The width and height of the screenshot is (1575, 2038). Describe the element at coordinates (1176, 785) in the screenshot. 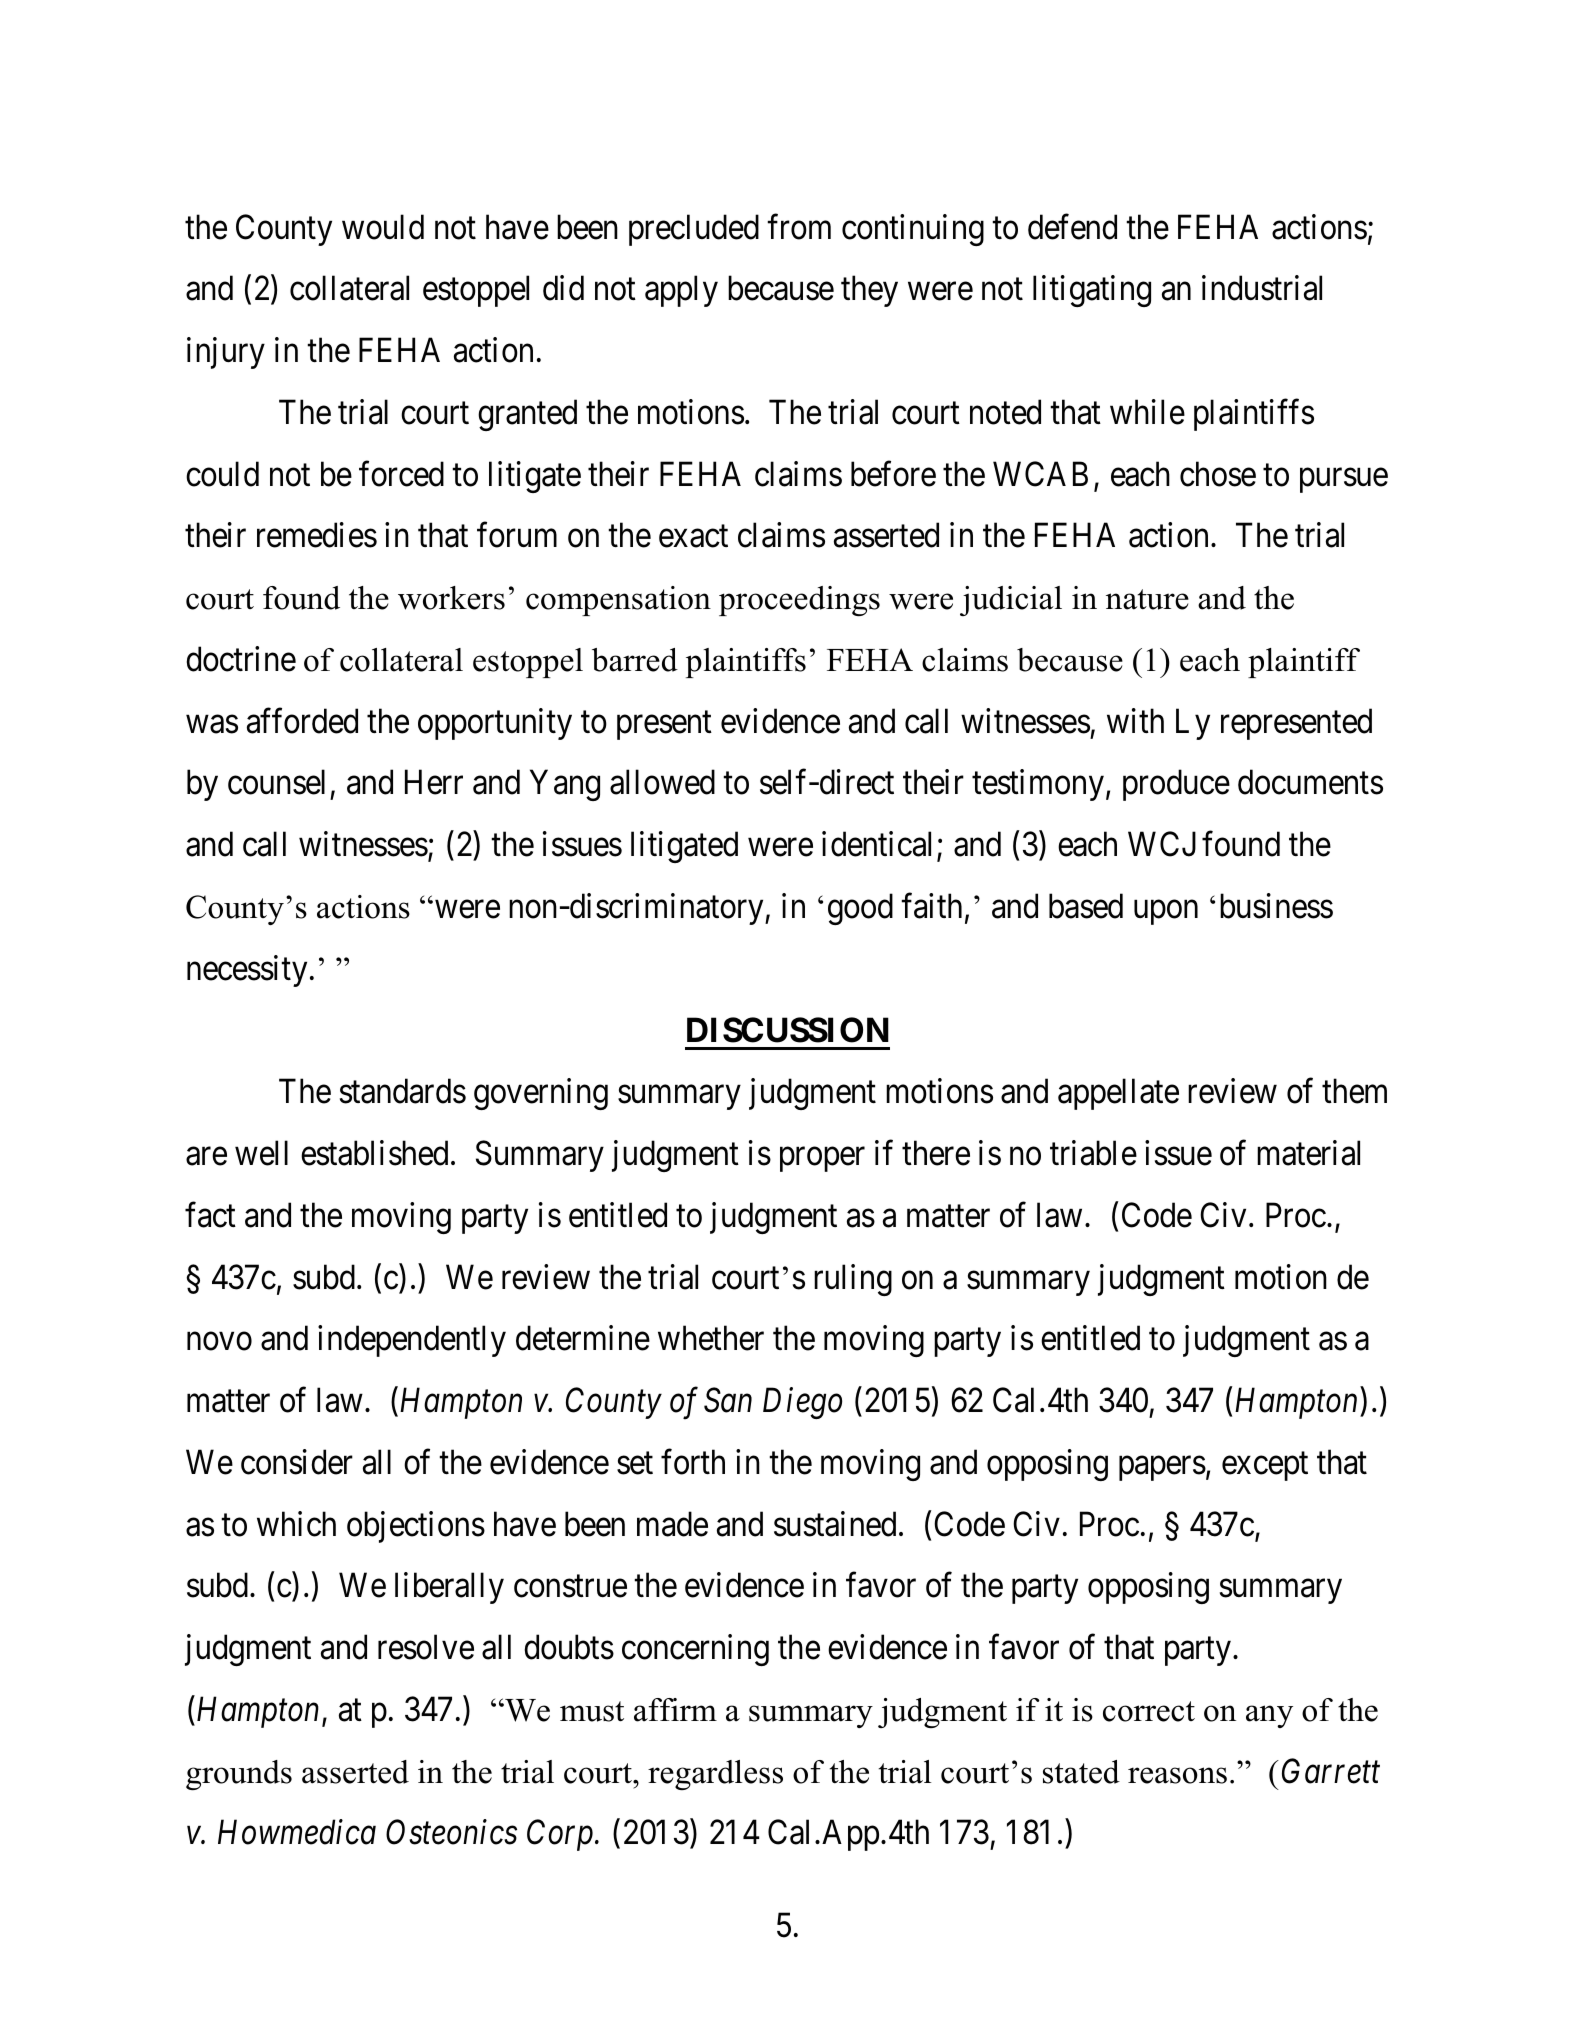

I see `produce` at that location.
